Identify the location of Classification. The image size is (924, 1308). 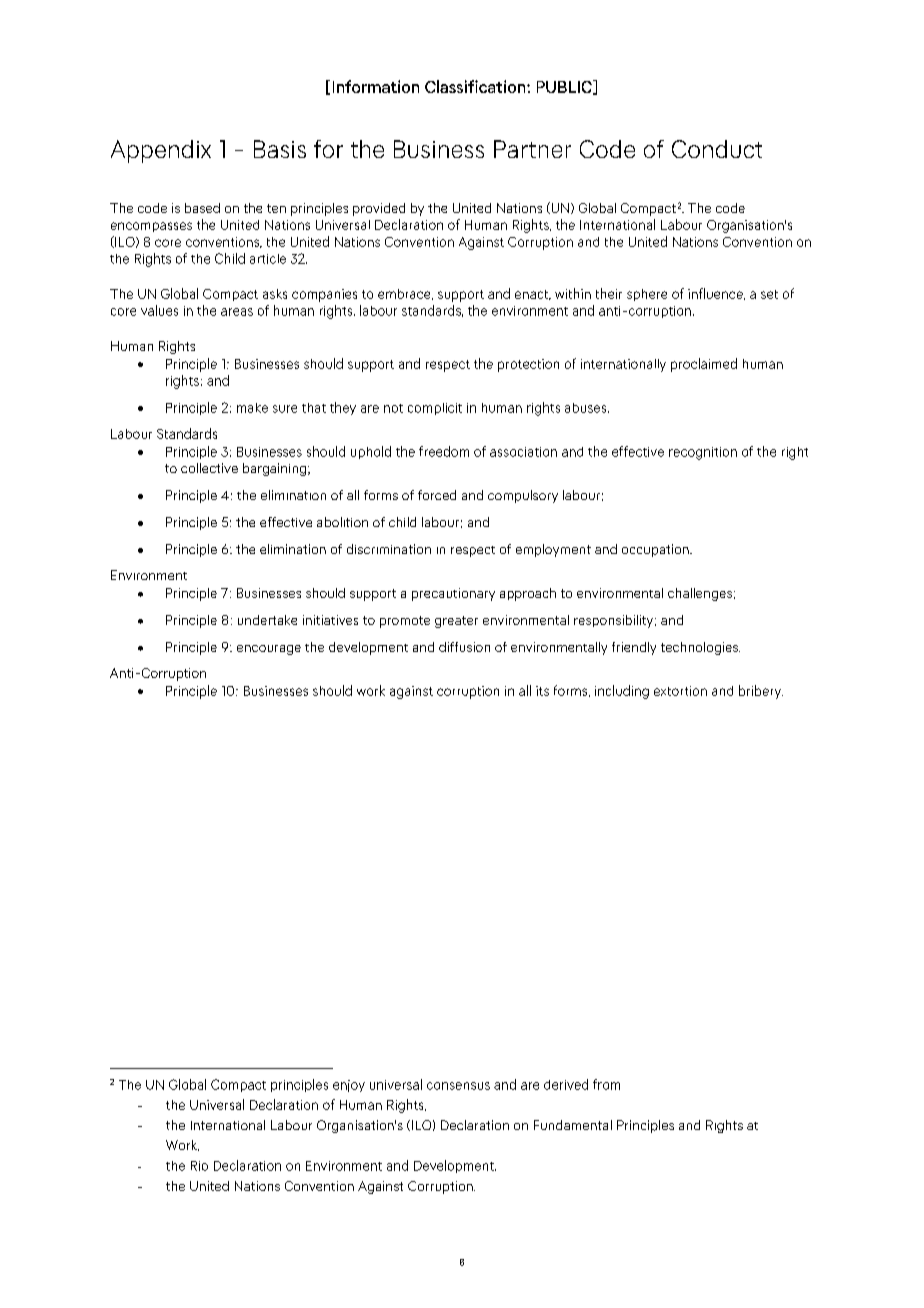
(476, 86).
